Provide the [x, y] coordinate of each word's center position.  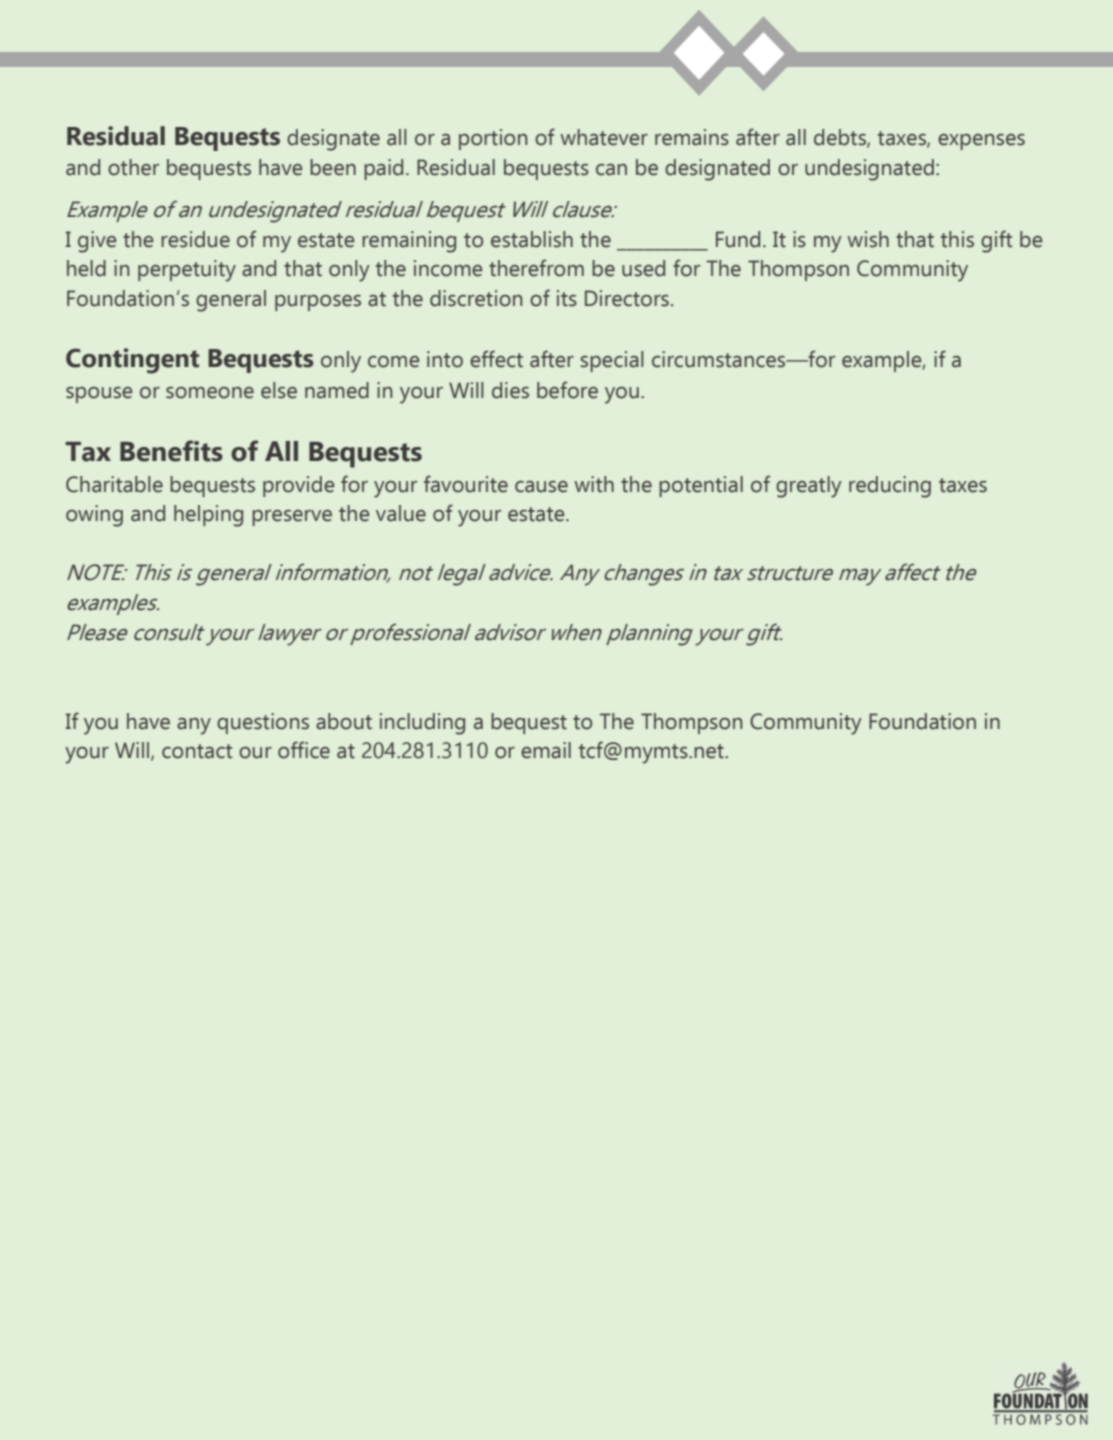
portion [493, 139]
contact [197, 751]
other [133, 167]
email [546, 750]
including [422, 724]
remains [692, 137]
